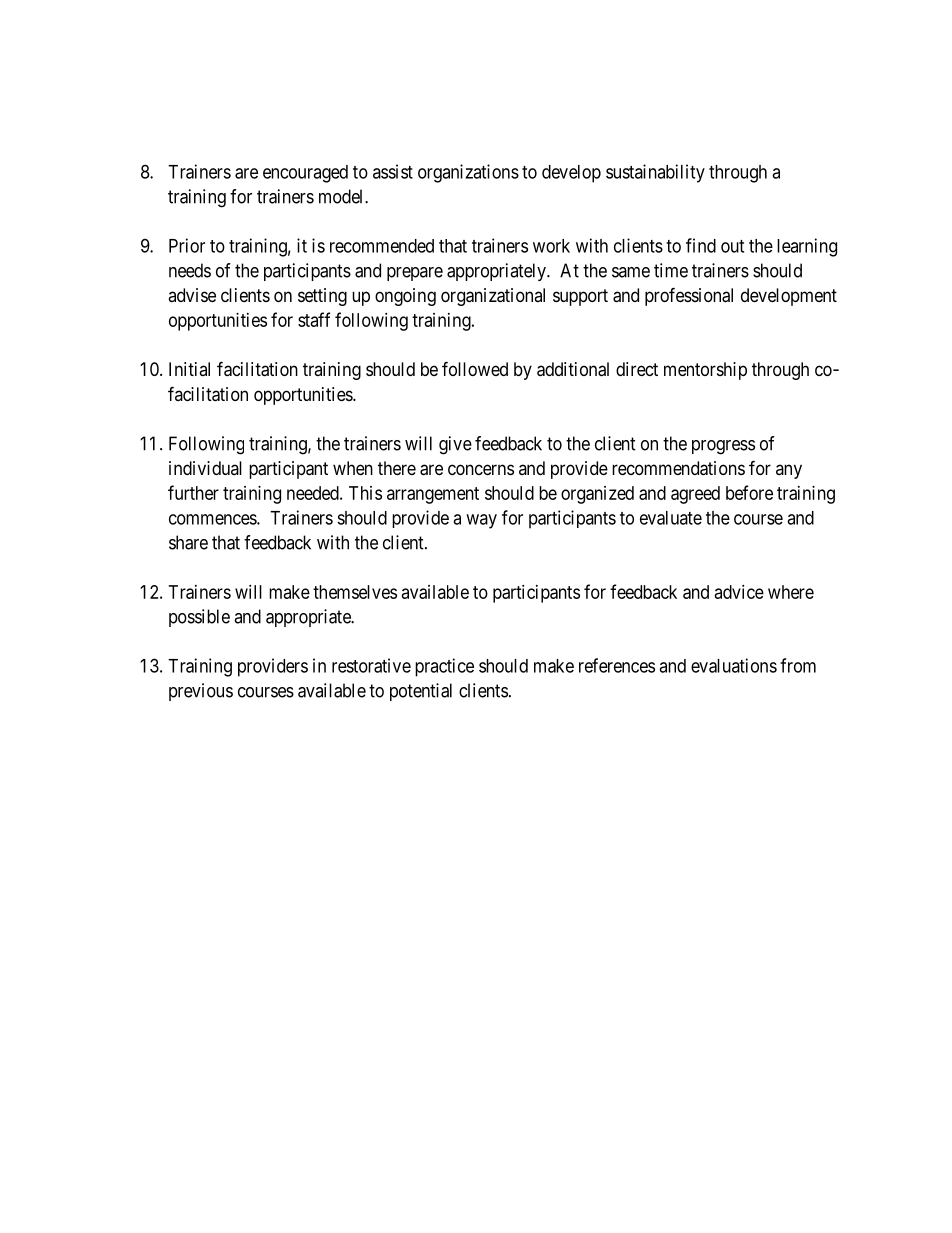 The image size is (952, 1233). Describe the element at coordinates (455, 445) in the screenshot. I see `give` at that location.
